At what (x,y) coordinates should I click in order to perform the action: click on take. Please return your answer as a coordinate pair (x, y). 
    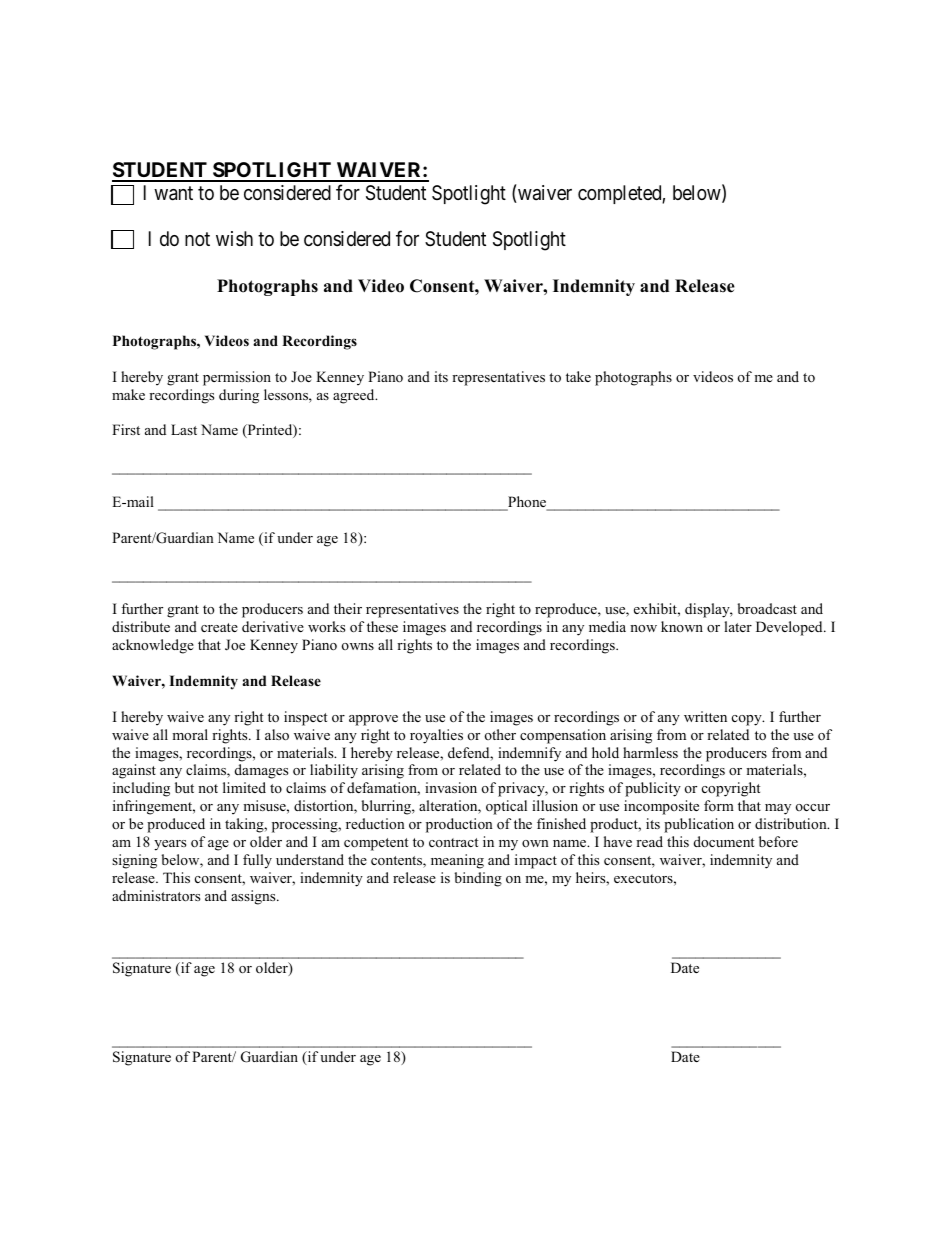
    Looking at the image, I should click on (578, 376).
